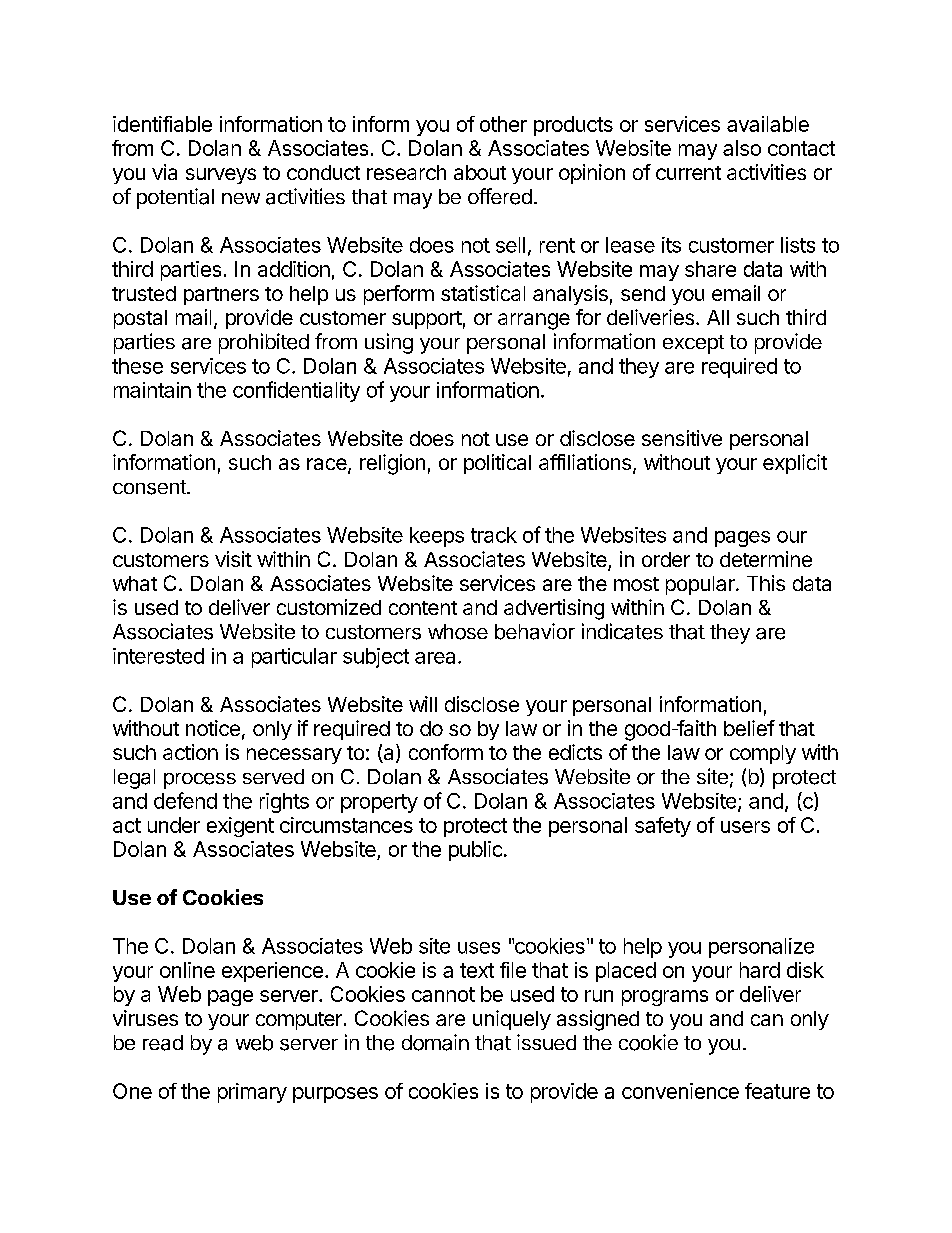 The image size is (952, 1233). Describe the element at coordinates (742, 148) in the screenshot. I see `also` at that location.
